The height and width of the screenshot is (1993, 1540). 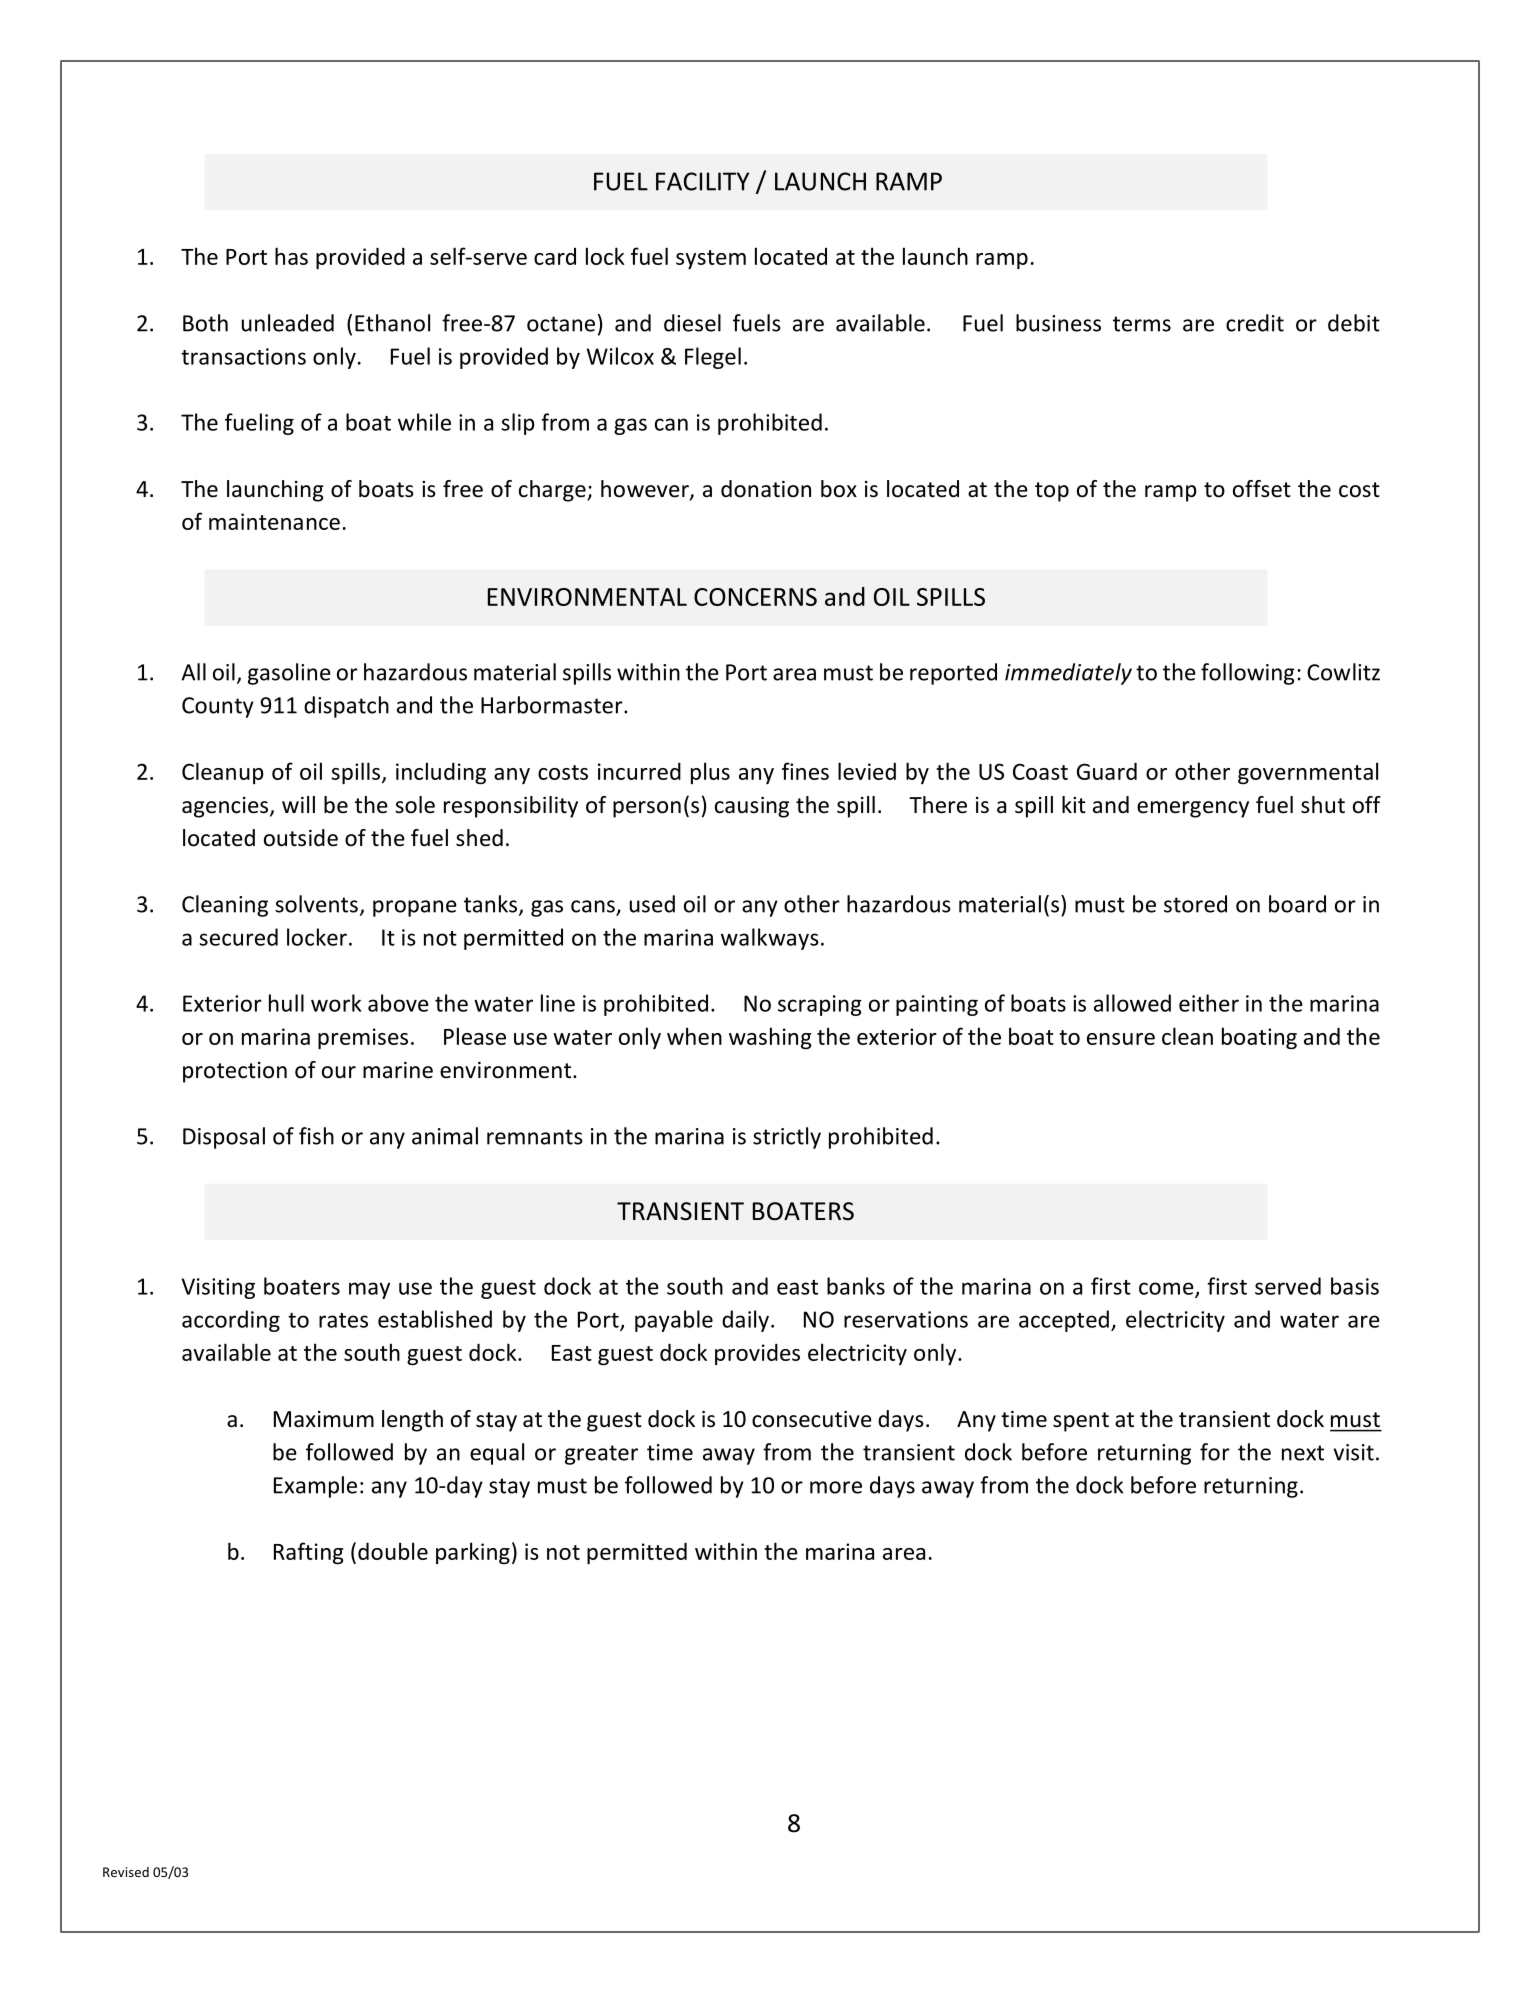 What do you see at coordinates (710, 773) in the screenshot?
I see `plus` at bounding box center [710, 773].
